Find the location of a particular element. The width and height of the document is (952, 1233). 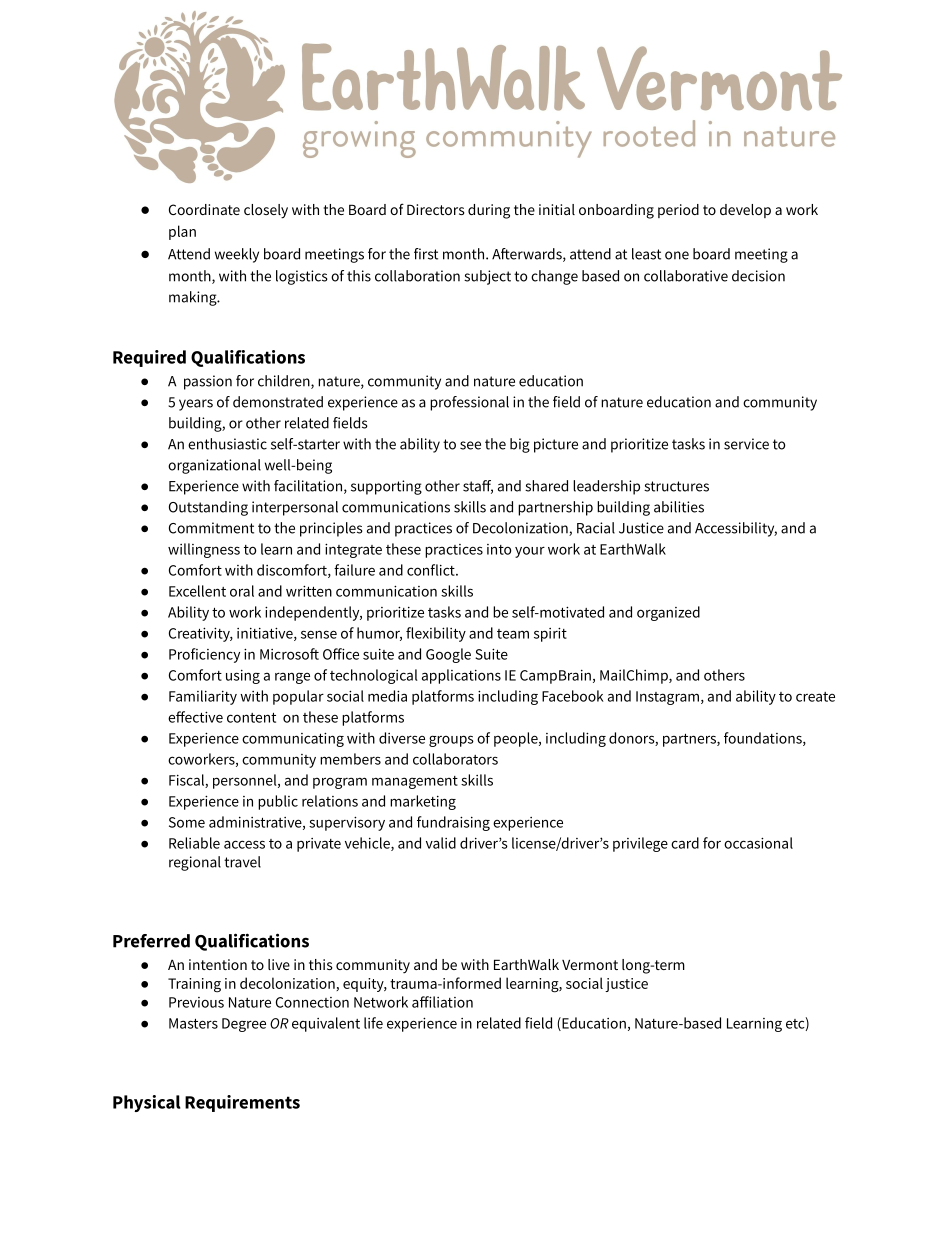

during is located at coordinates (489, 211).
